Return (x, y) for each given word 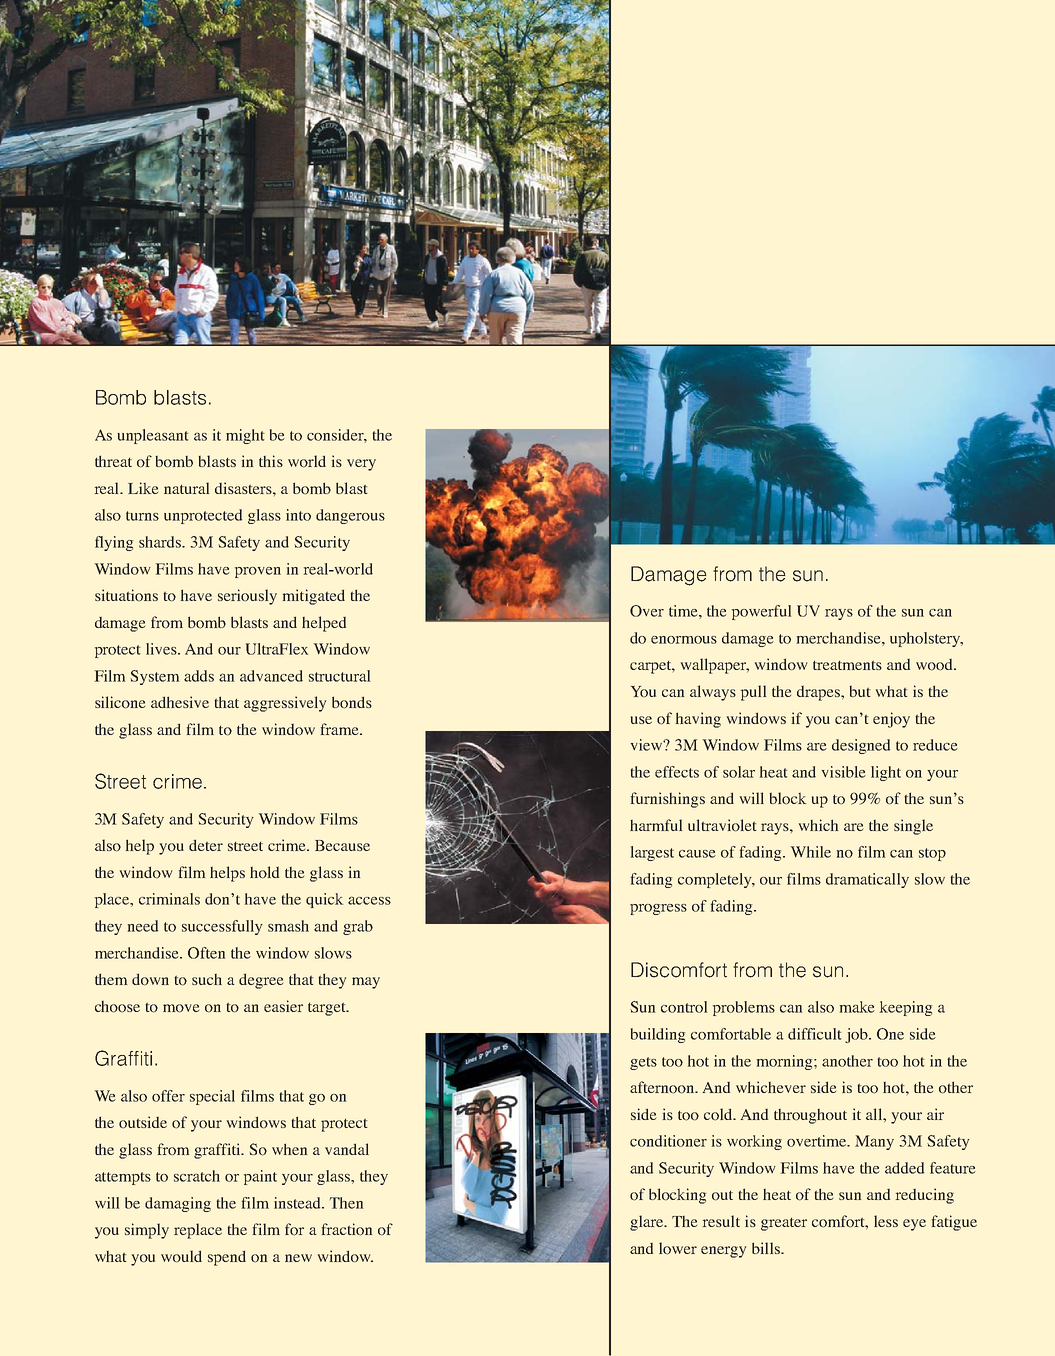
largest (652, 853)
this (271, 461)
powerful (761, 612)
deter (206, 845)
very (361, 465)
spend (227, 1258)
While (811, 852)
